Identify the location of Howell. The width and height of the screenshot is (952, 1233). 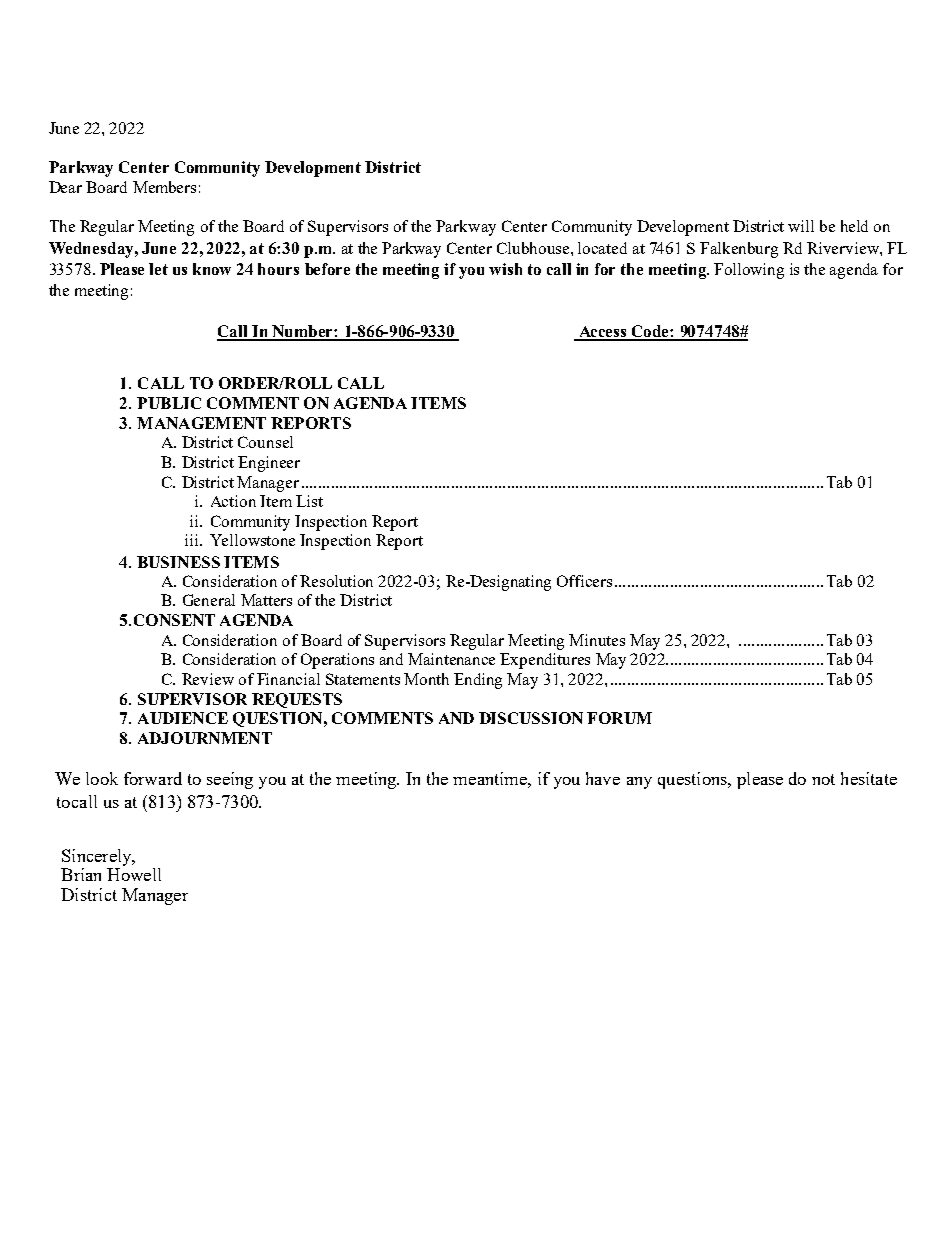
(134, 874).
